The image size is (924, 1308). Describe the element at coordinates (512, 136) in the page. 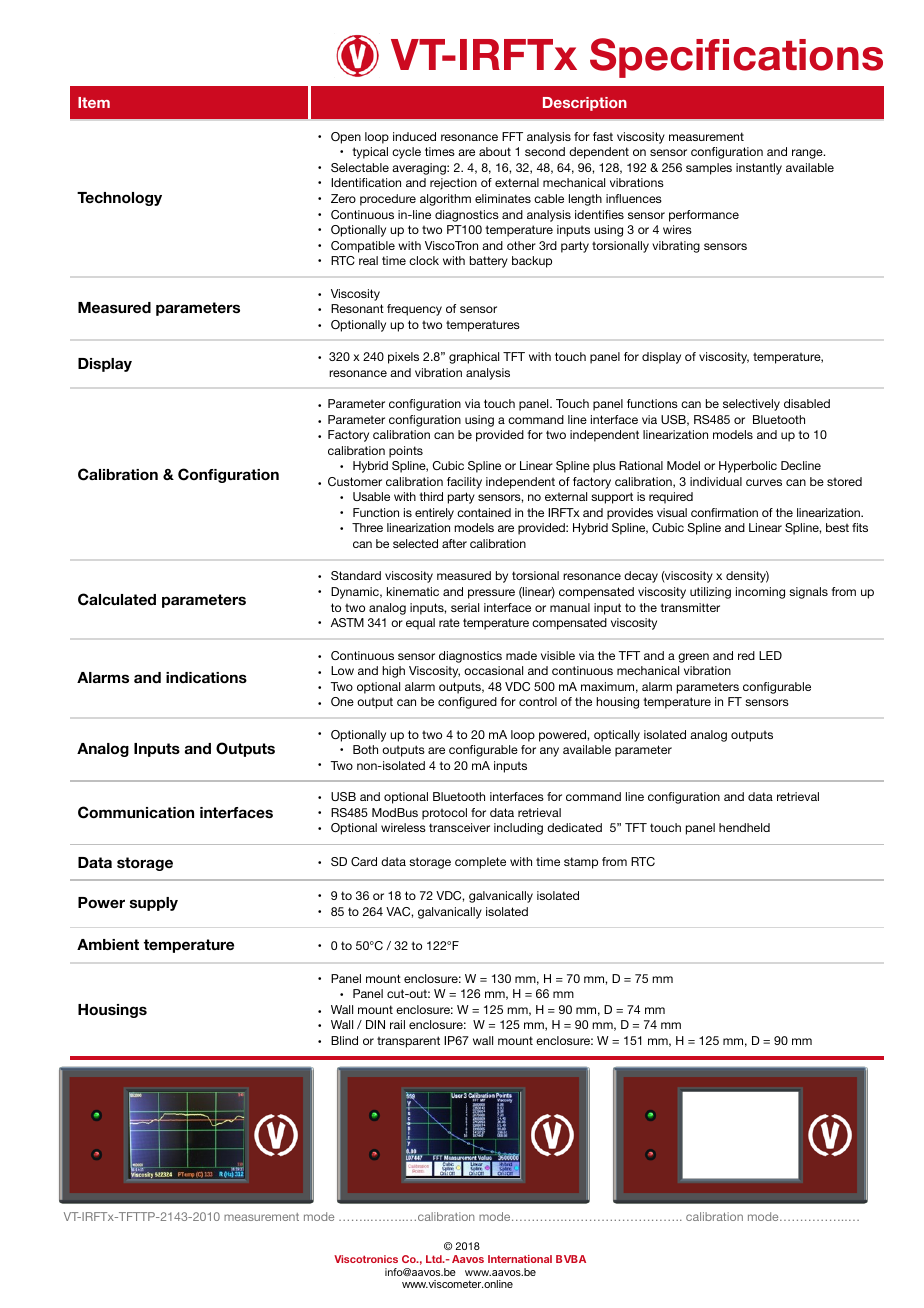

I see `FFT` at that location.
